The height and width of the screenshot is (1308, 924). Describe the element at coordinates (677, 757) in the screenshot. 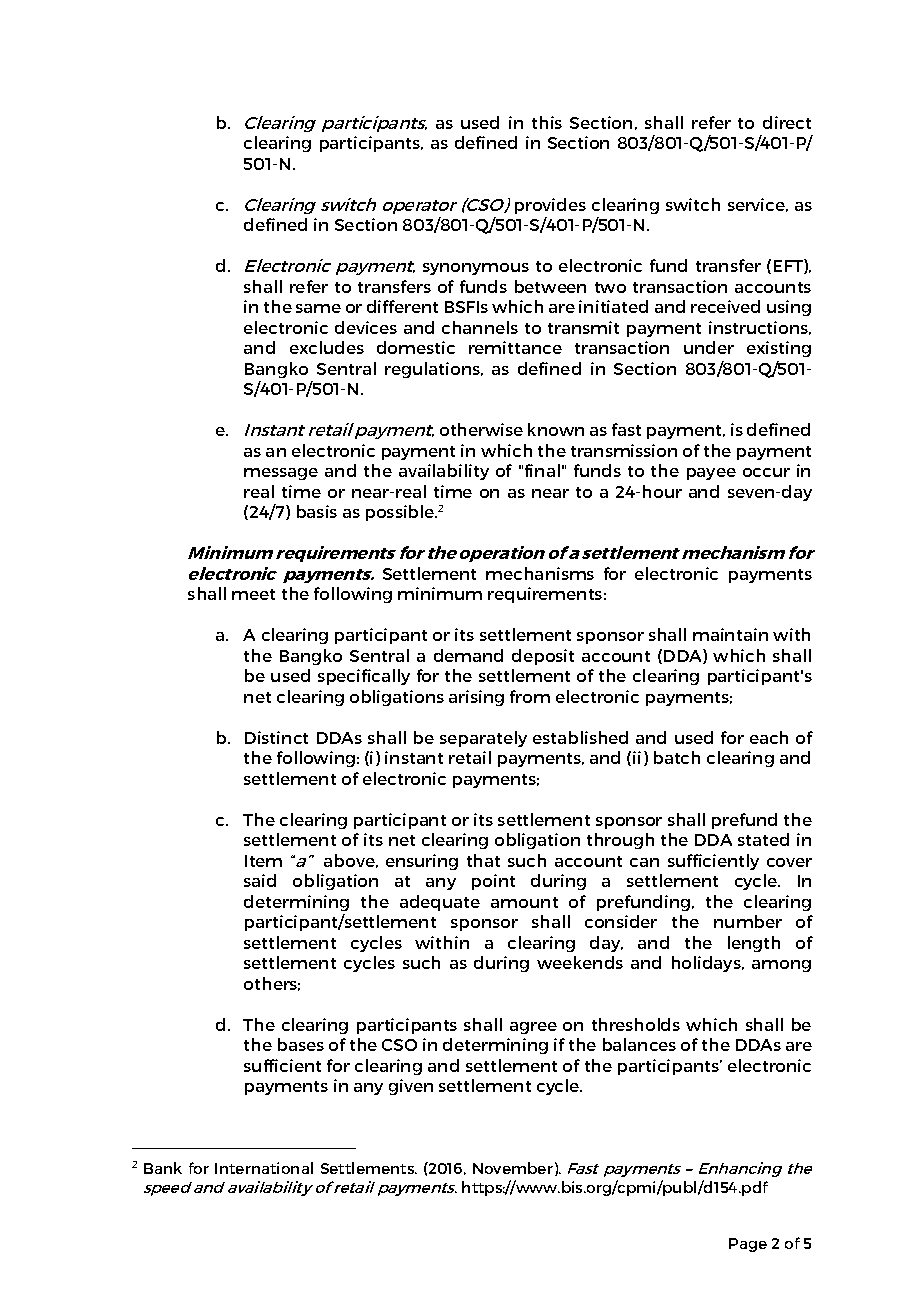

I see `batch` at that location.
